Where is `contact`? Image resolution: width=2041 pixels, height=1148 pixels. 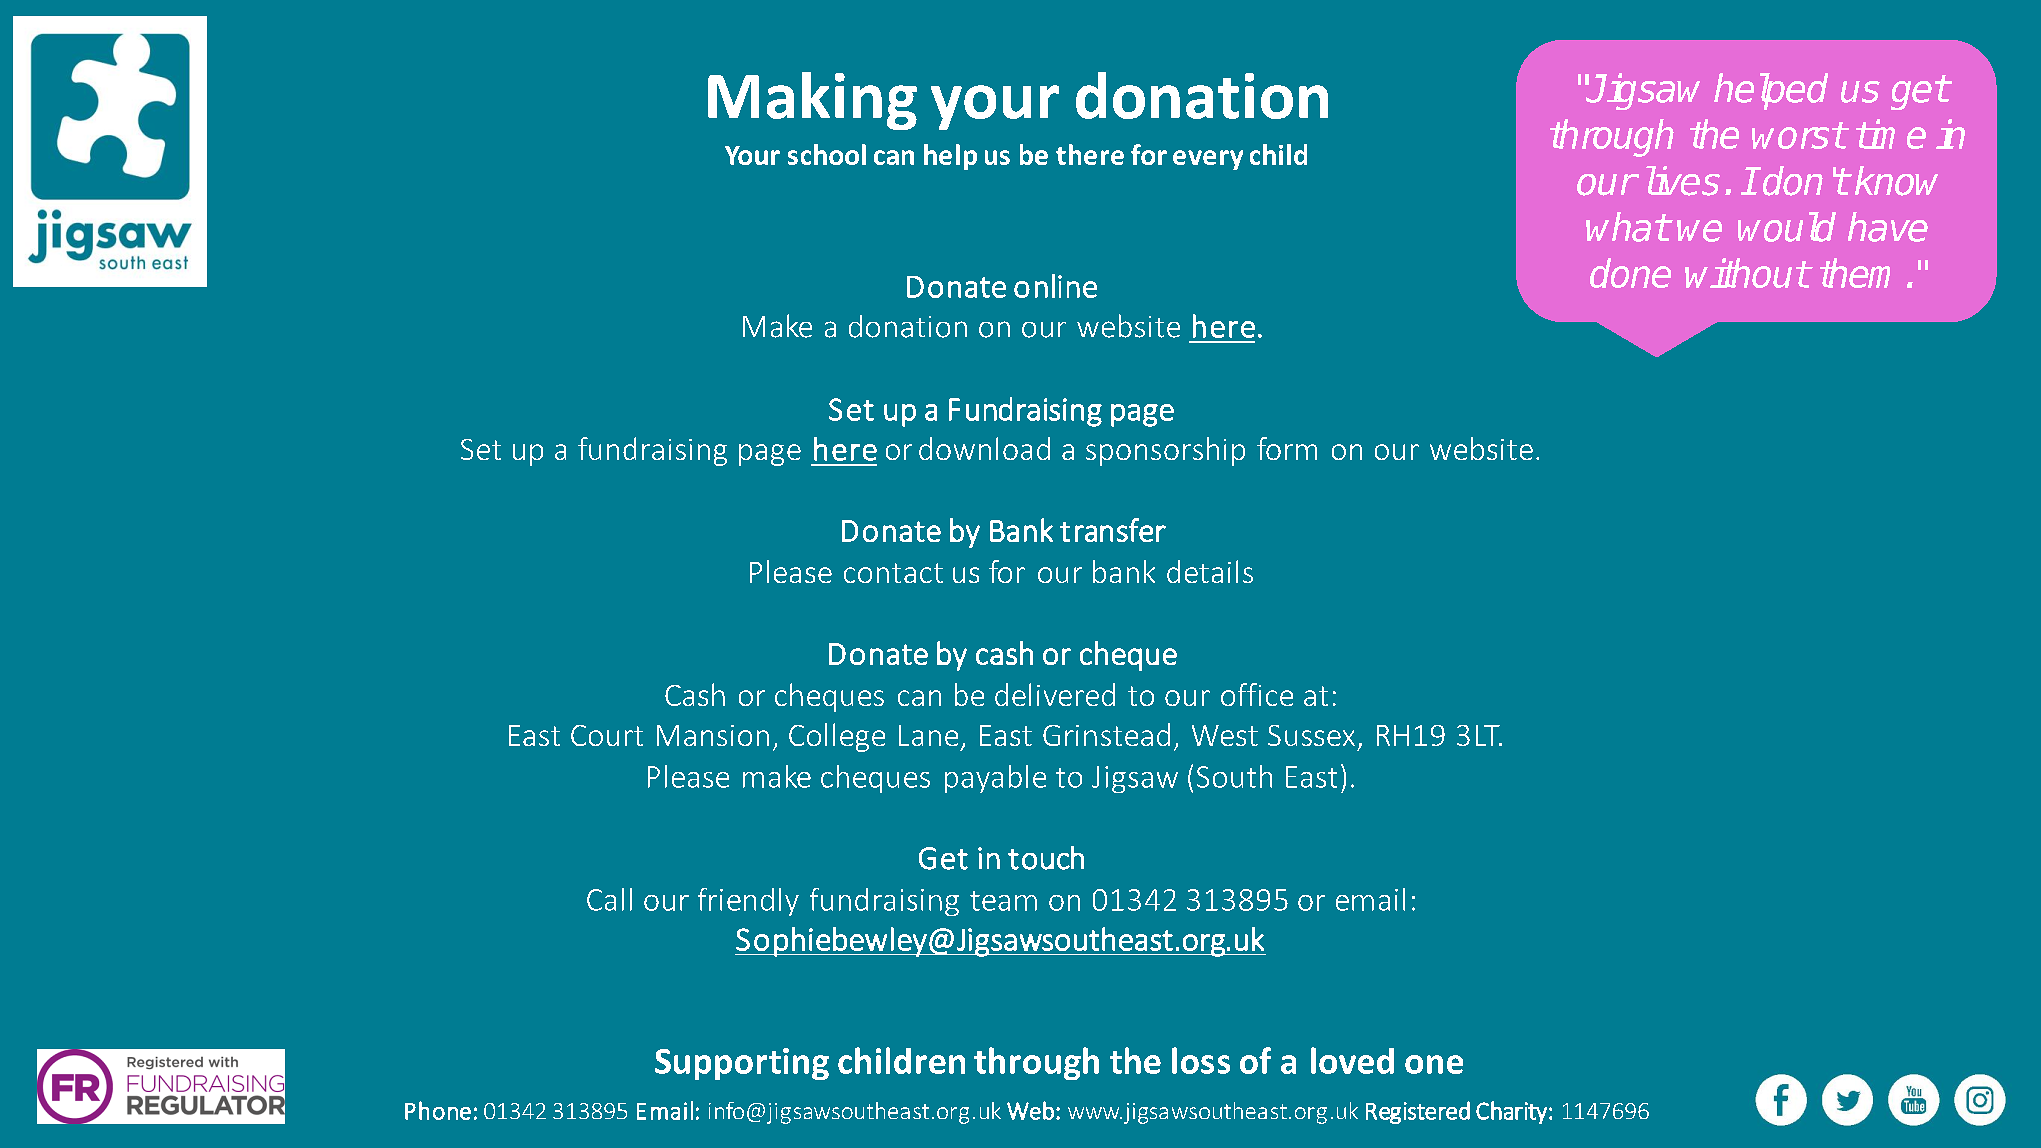
contact is located at coordinates (893, 573).
